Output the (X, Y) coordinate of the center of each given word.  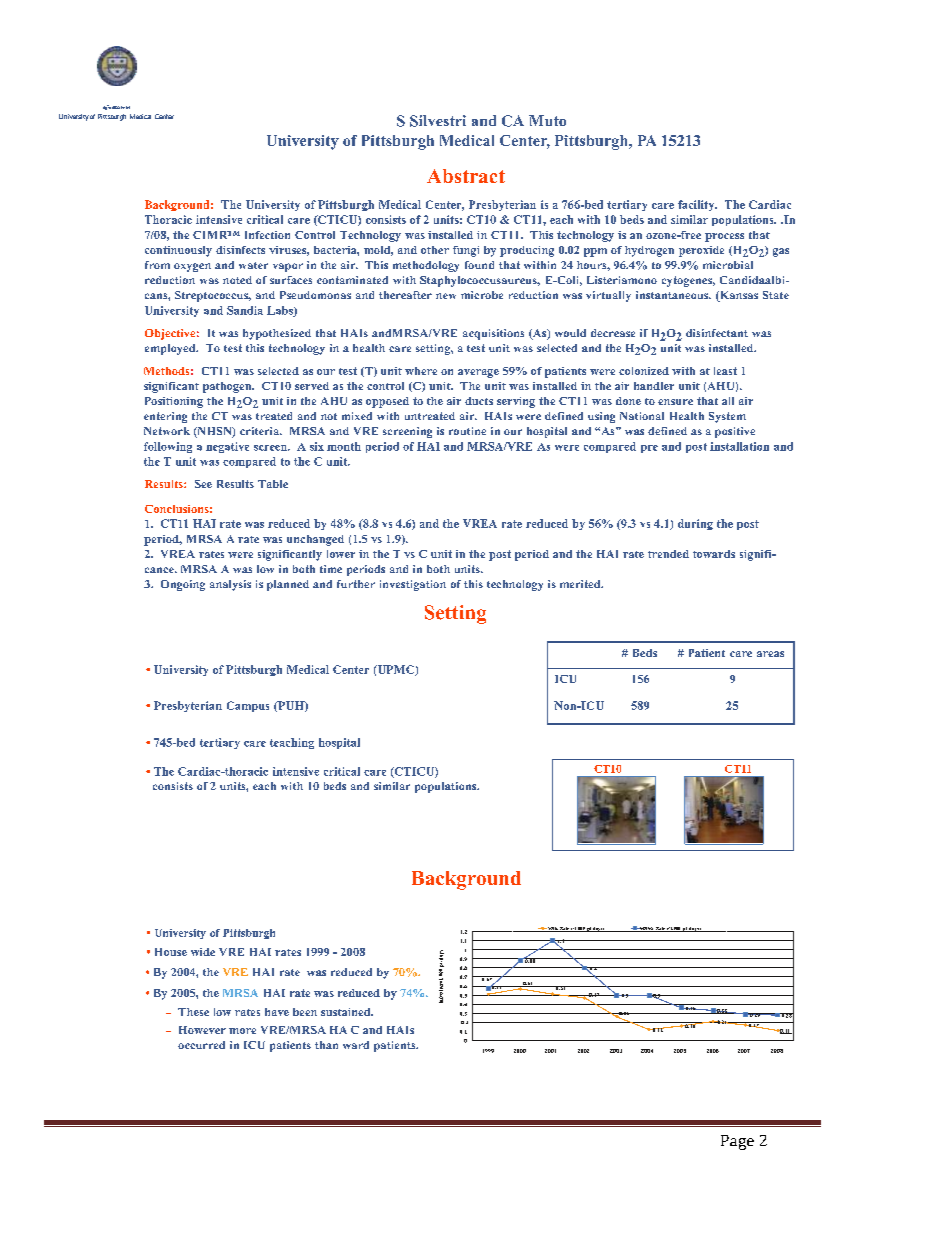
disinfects (240, 250)
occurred (201, 1045)
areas (770, 654)
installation (739, 446)
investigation (413, 585)
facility (697, 205)
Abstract (466, 176)
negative (227, 447)
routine (467, 431)
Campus (248, 706)
